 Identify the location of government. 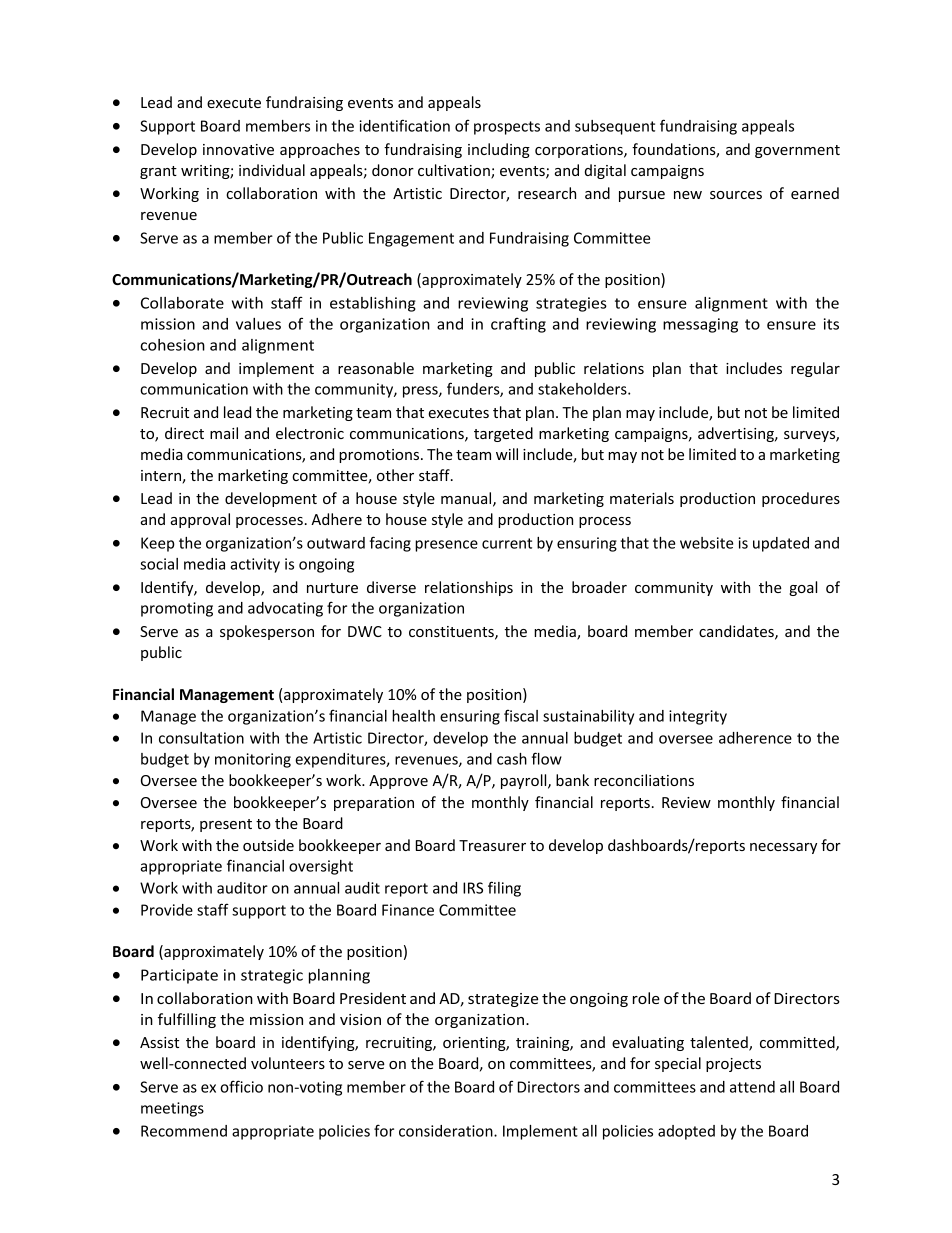
(797, 151).
